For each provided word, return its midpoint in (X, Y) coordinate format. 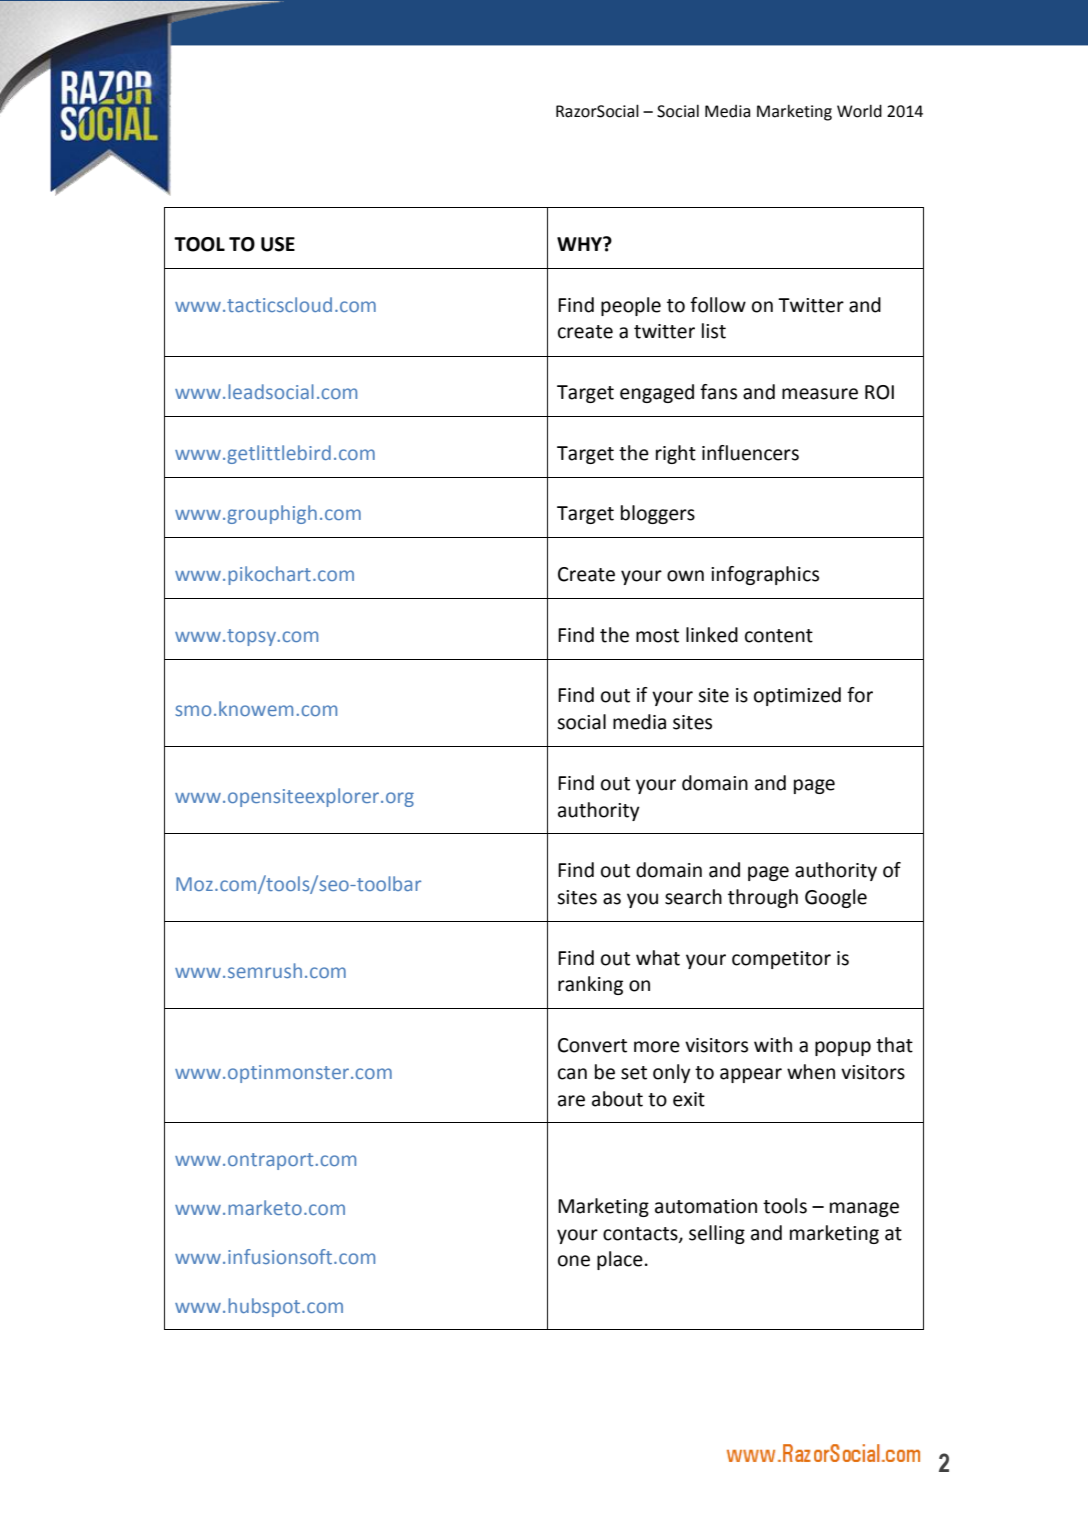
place (620, 1260)
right (676, 454)
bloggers (658, 514)
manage (864, 1209)
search (693, 897)
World (859, 111)
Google (836, 898)
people (631, 306)
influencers (750, 453)
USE (278, 244)
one (574, 1261)
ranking (590, 985)
